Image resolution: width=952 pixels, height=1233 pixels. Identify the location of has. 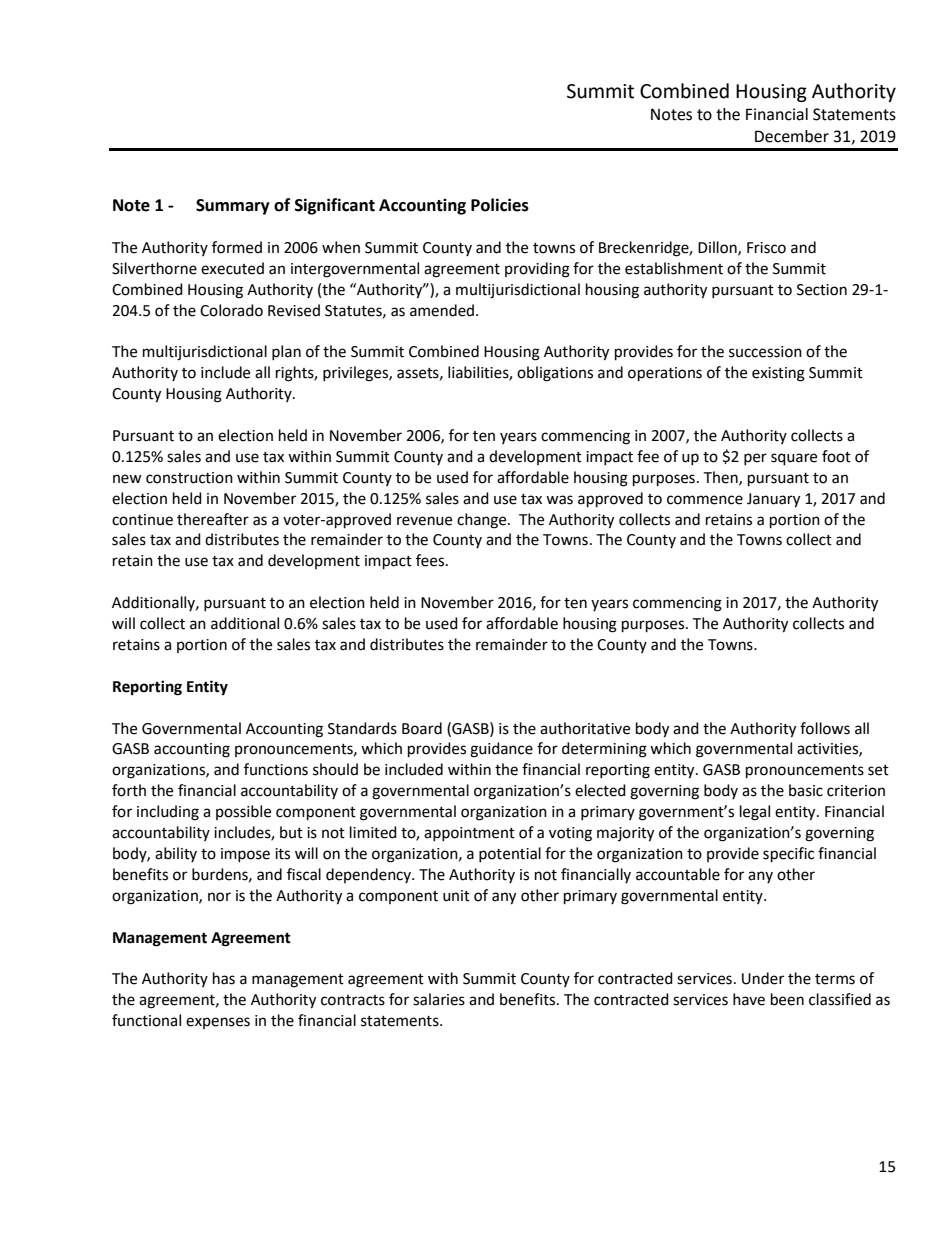
(224, 978).
